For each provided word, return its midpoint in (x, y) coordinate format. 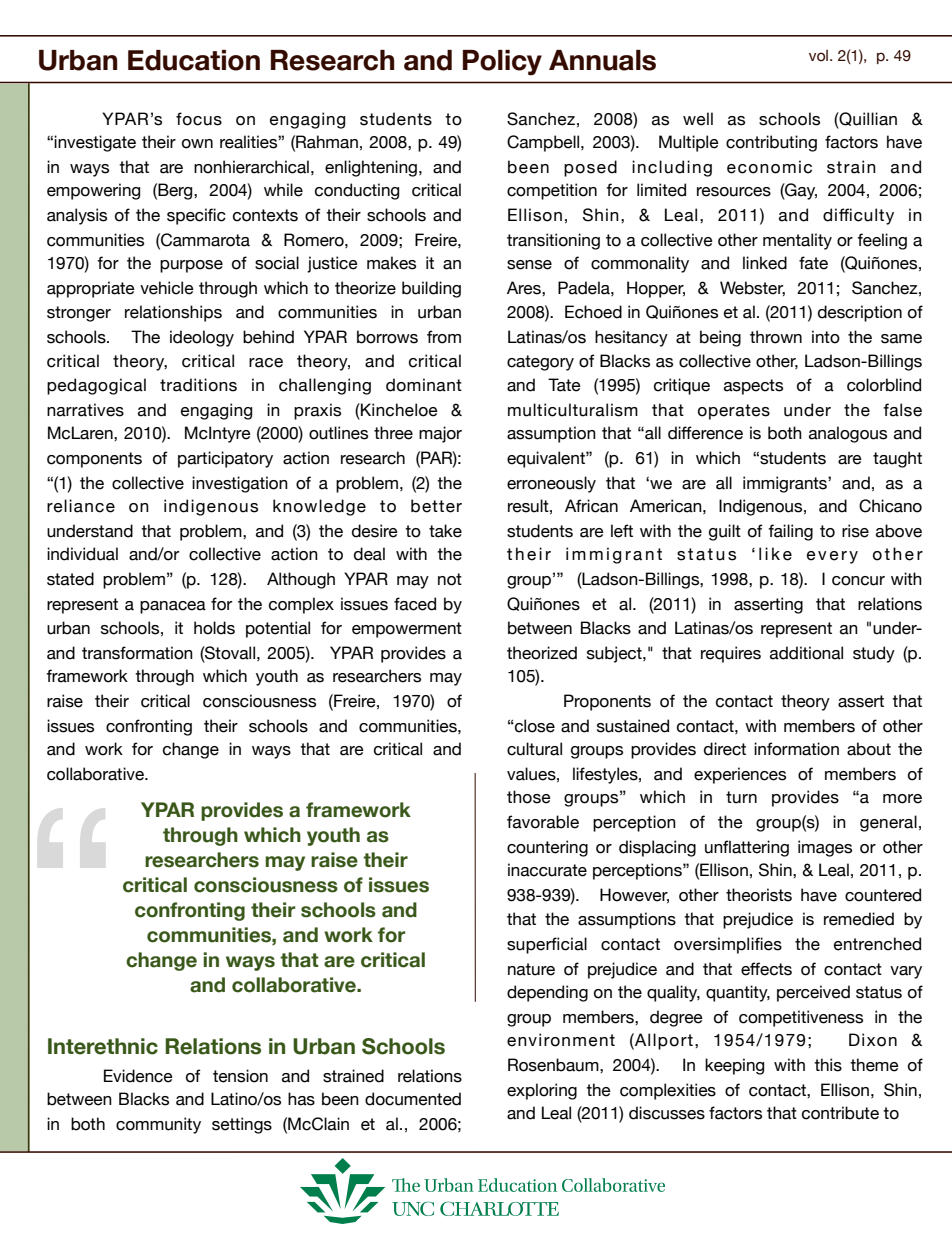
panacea (173, 607)
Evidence (138, 1076)
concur (858, 581)
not (450, 579)
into (826, 337)
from (444, 337)
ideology (202, 338)
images (825, 848)
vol (818, 56)
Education (194, 60)
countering (547, 848)
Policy (502, 63)
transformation (137, 653)
